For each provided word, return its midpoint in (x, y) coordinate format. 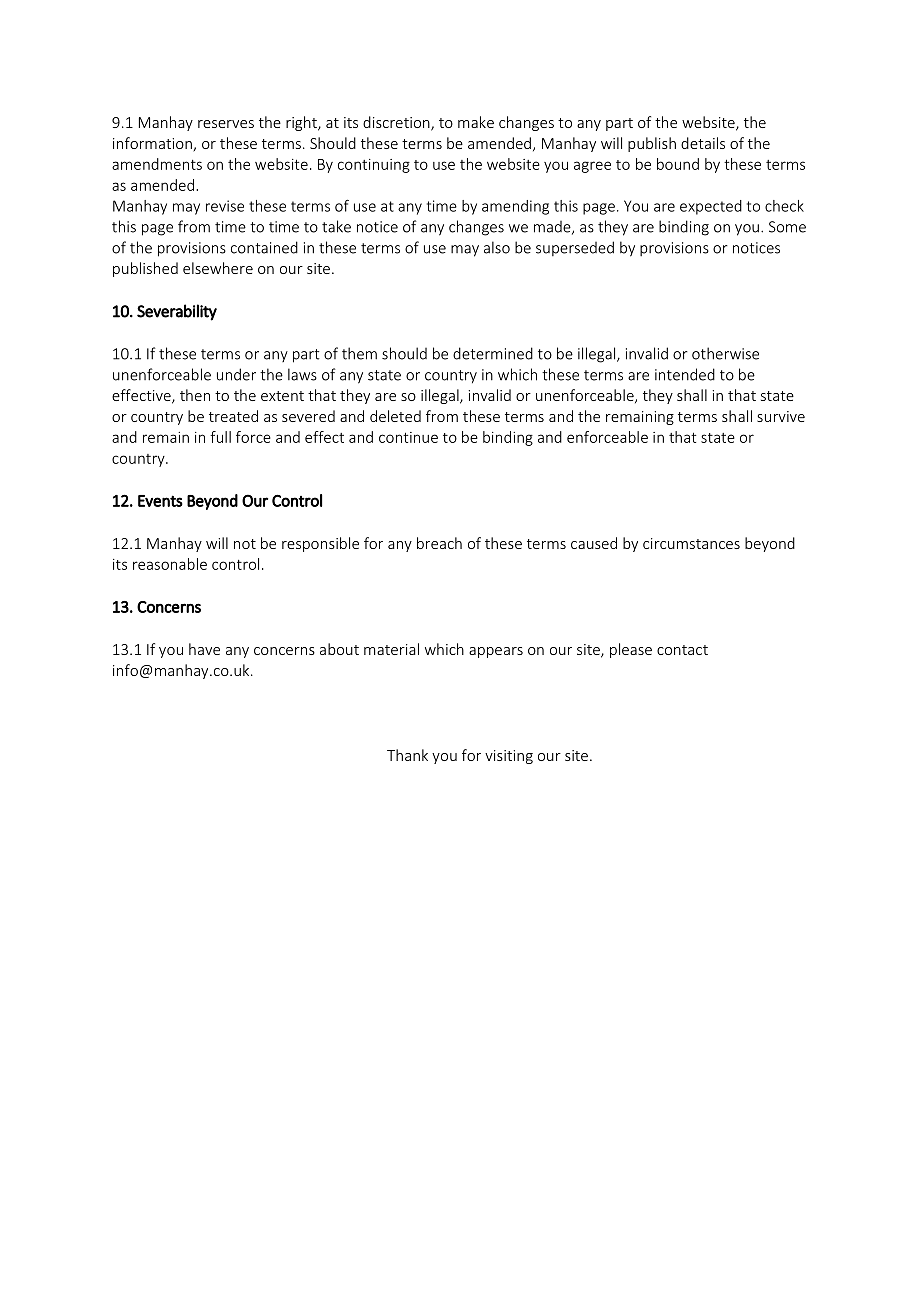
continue (408, 437)
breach (439, 543)
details (703, 143)
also (497, 247)
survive (781, 416)
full (220, 437)
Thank (407, 755)
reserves (226, 124)
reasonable (170, 564)
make (476, 122)
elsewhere (218, 268)
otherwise (725, 353)
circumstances (691, 543)
